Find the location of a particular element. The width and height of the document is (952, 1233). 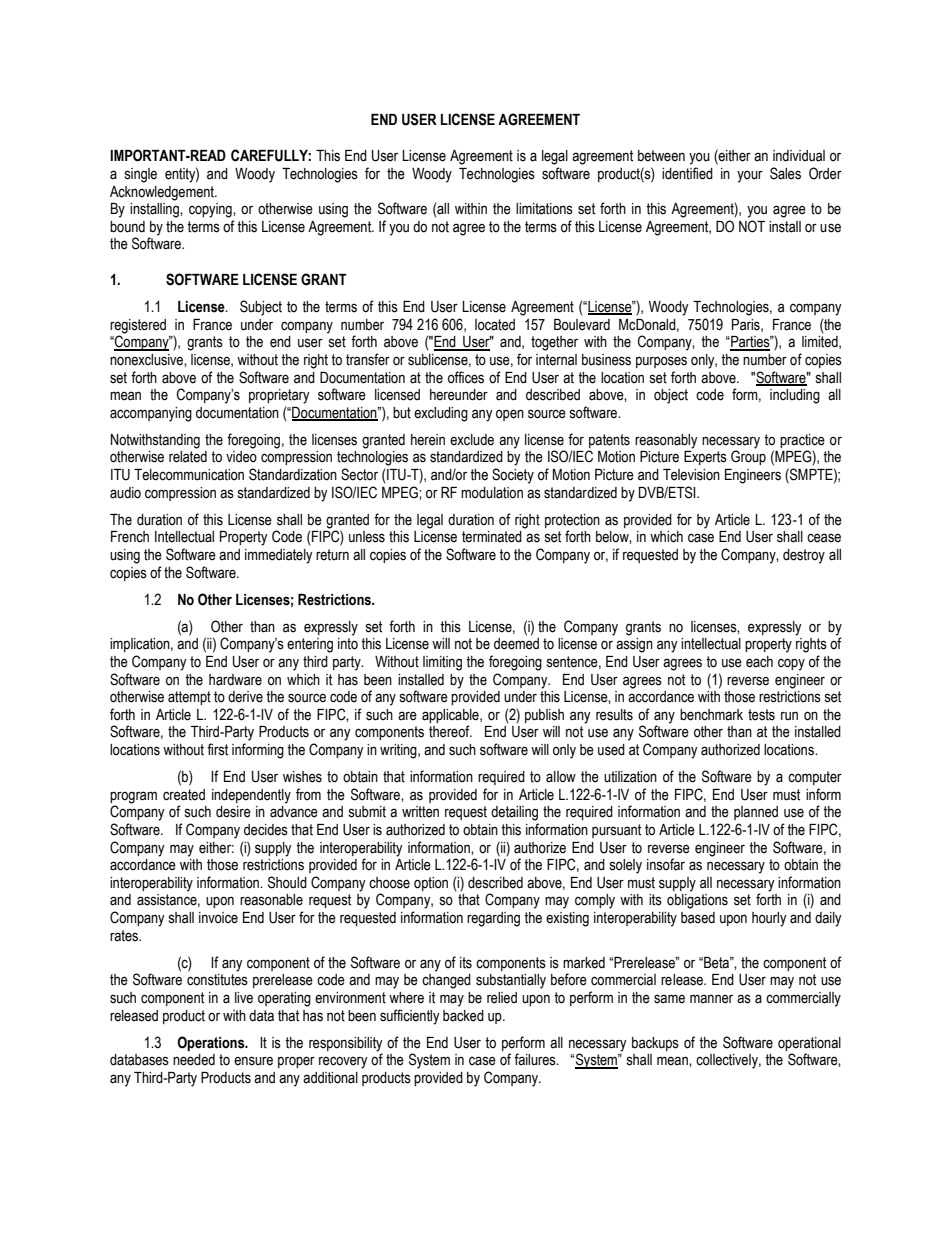

limitations is located at coordinates (544, 209).
